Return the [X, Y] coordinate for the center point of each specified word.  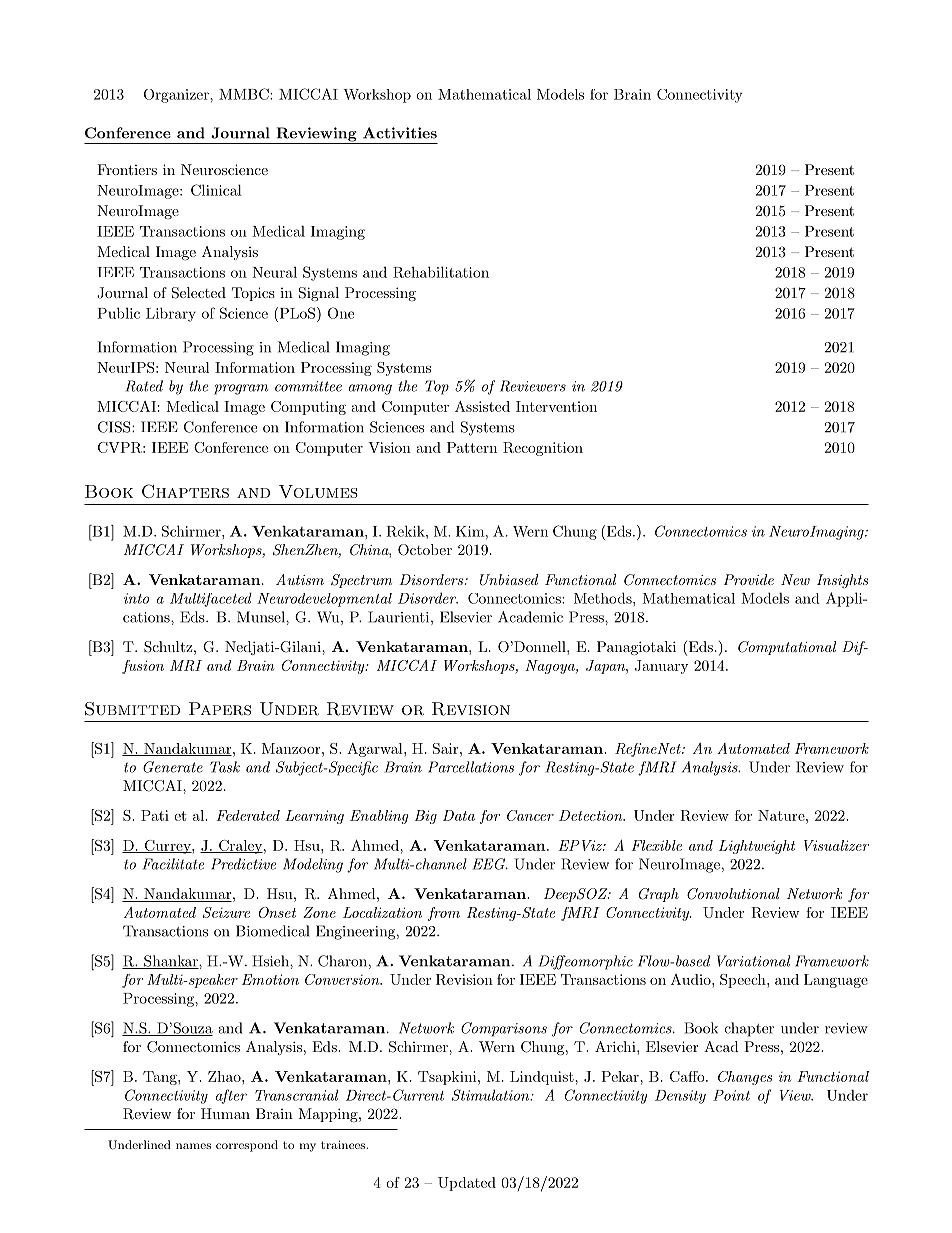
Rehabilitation [441, 272]
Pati [155, 815]
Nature [782, 815]
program [241, 389]
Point [731, 1095]
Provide [748, 579]
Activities [400, 133]
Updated [467, 1184]
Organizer [177, 96]
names [193, 1146]
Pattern [472, 447]
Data [459, 815]
